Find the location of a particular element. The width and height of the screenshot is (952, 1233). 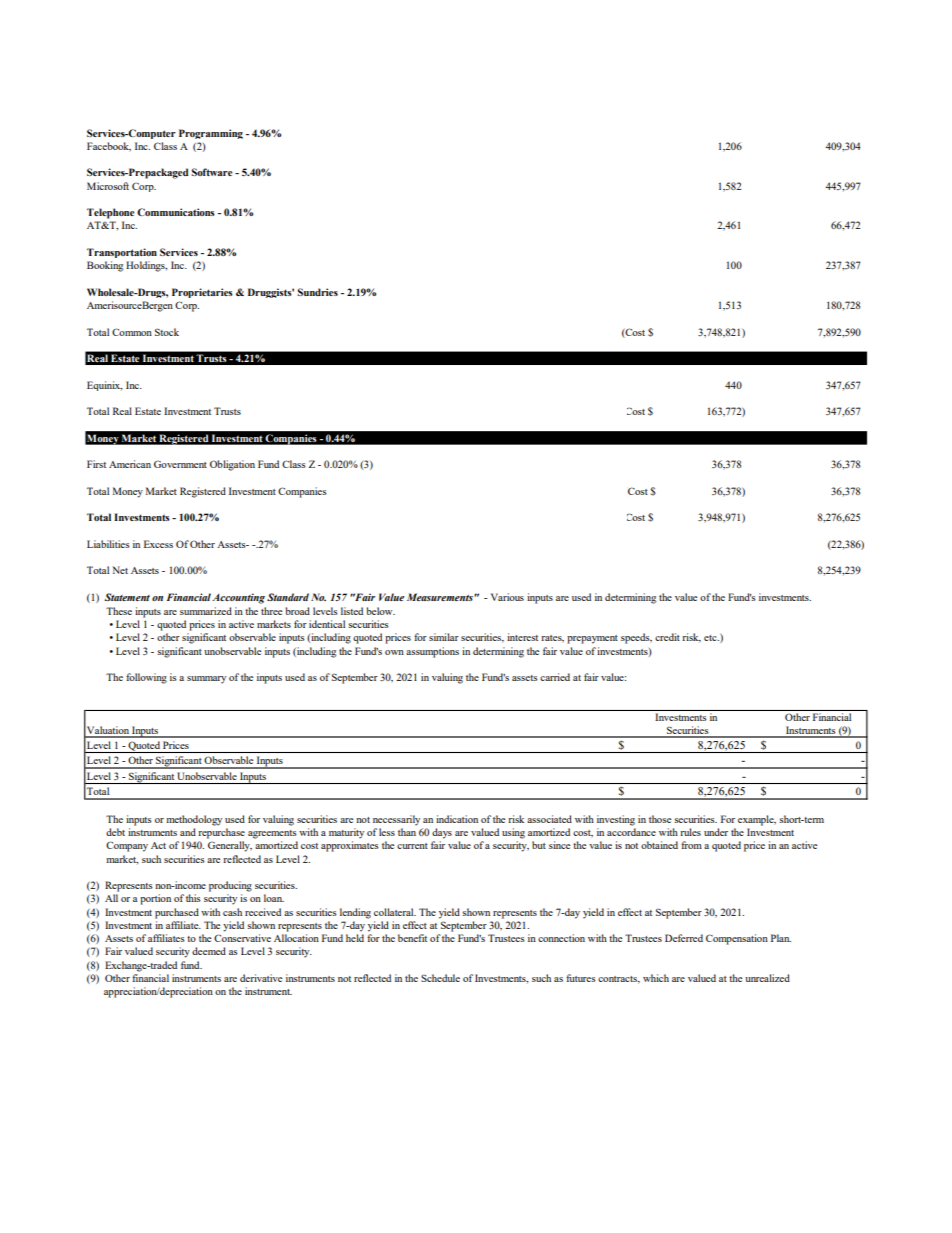

Programming is located at coordinates (211, 134).
